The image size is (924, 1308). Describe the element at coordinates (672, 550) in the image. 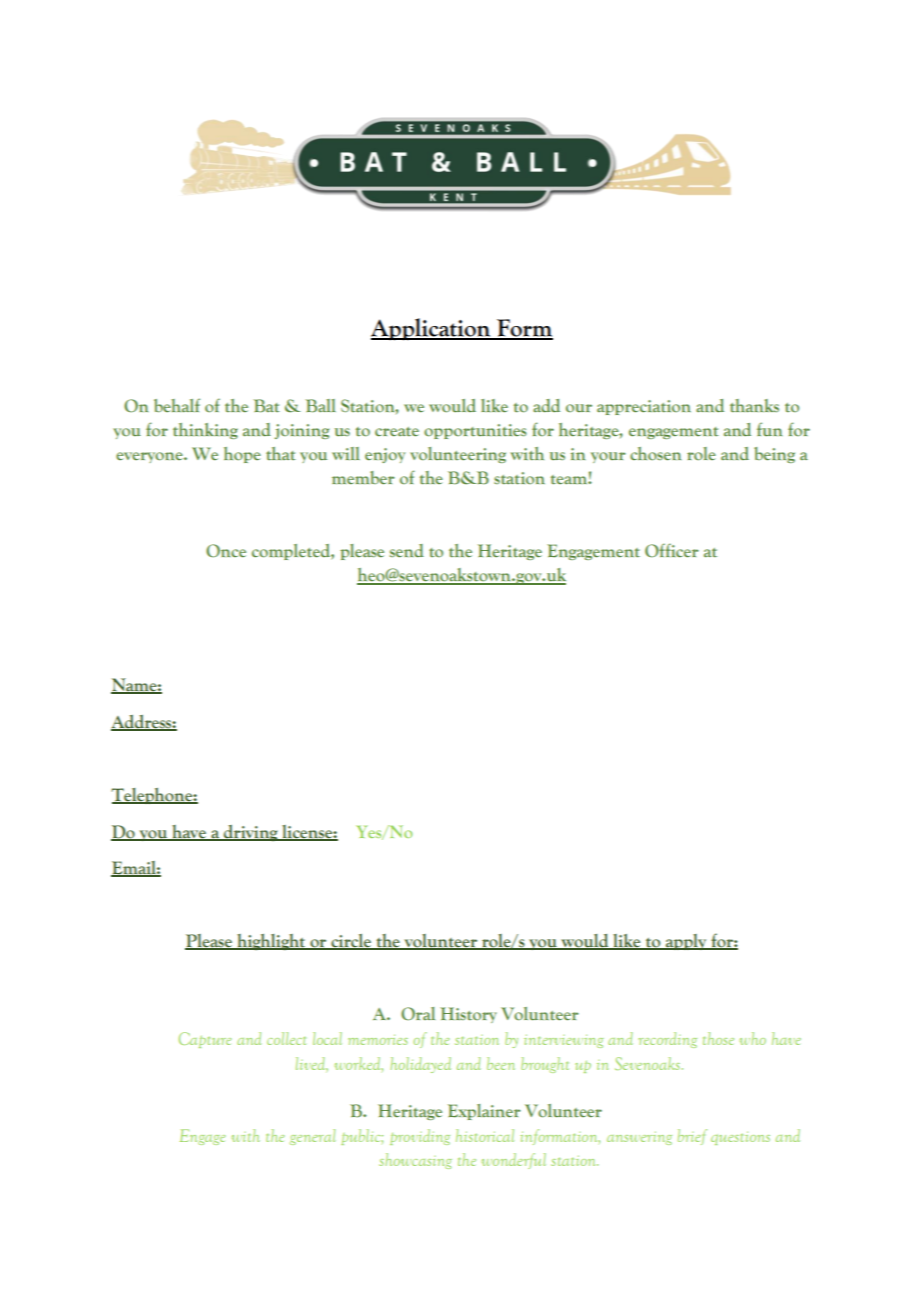

I see `Officer` at that location.
